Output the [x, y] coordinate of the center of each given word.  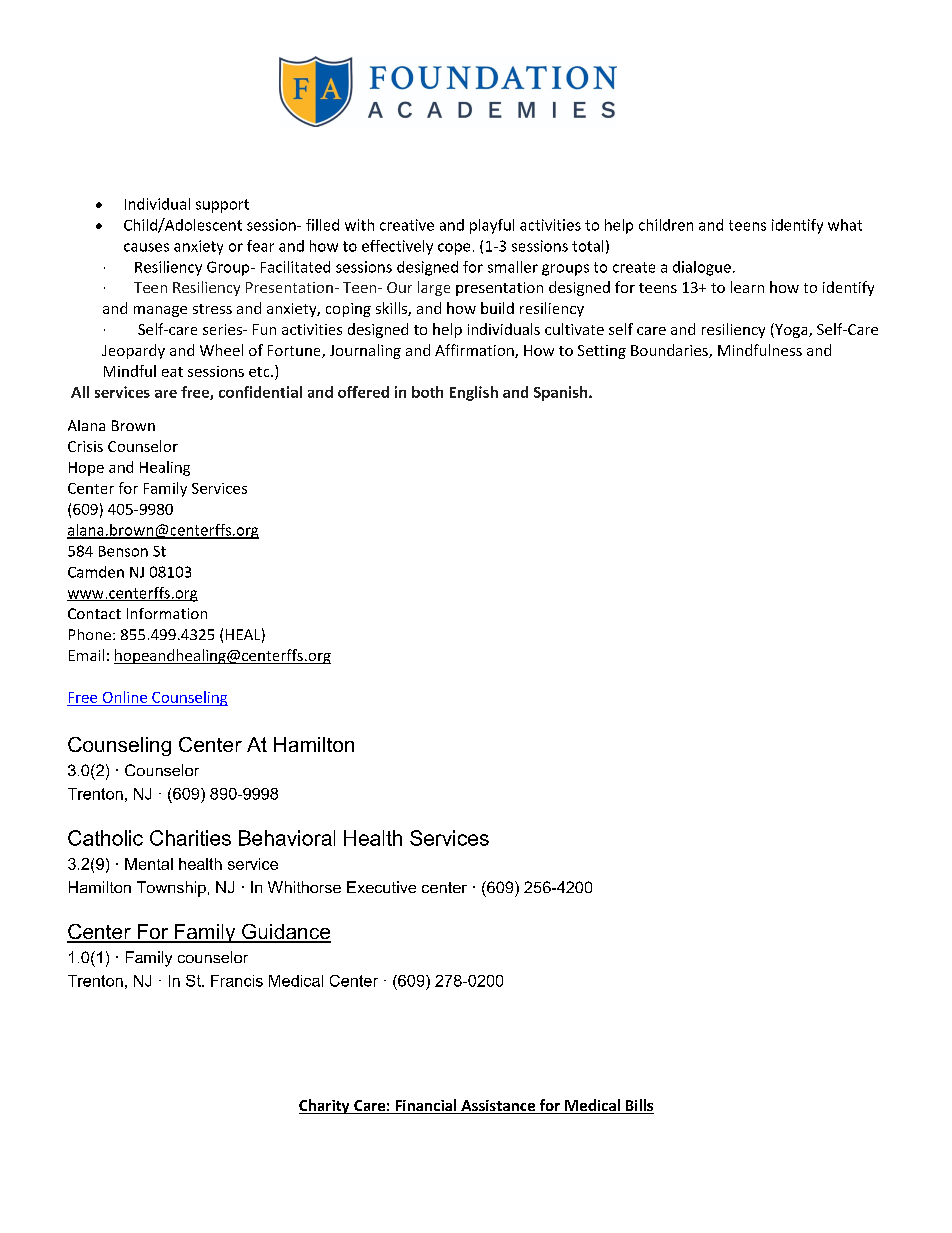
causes [146, 247]
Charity [325, 1106]
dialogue [702, 268]
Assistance [498, 1107]
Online [125, 697]
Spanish [562, 393]
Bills [638, 1106]
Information [167, 613]
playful [492, 226]
